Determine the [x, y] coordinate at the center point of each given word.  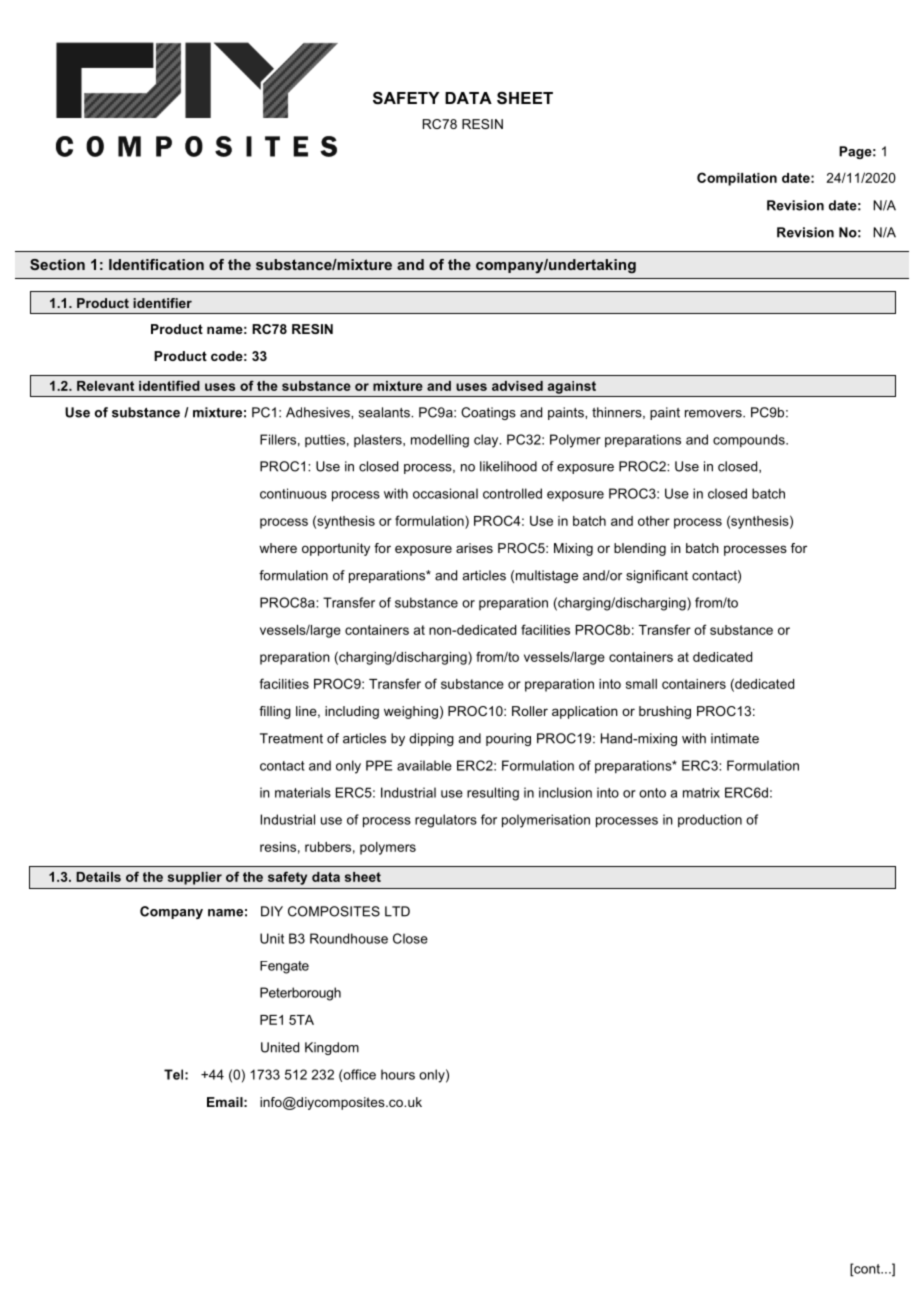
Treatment [291, 738]
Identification [156, 264]
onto [652, 793]
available [424, 765]
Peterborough [300, 994]
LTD [397, 911]
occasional [445, 493]
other [654, 521]
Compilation [737, 179]
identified [169, 385]
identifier [162, 303]
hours [398, 1074]
